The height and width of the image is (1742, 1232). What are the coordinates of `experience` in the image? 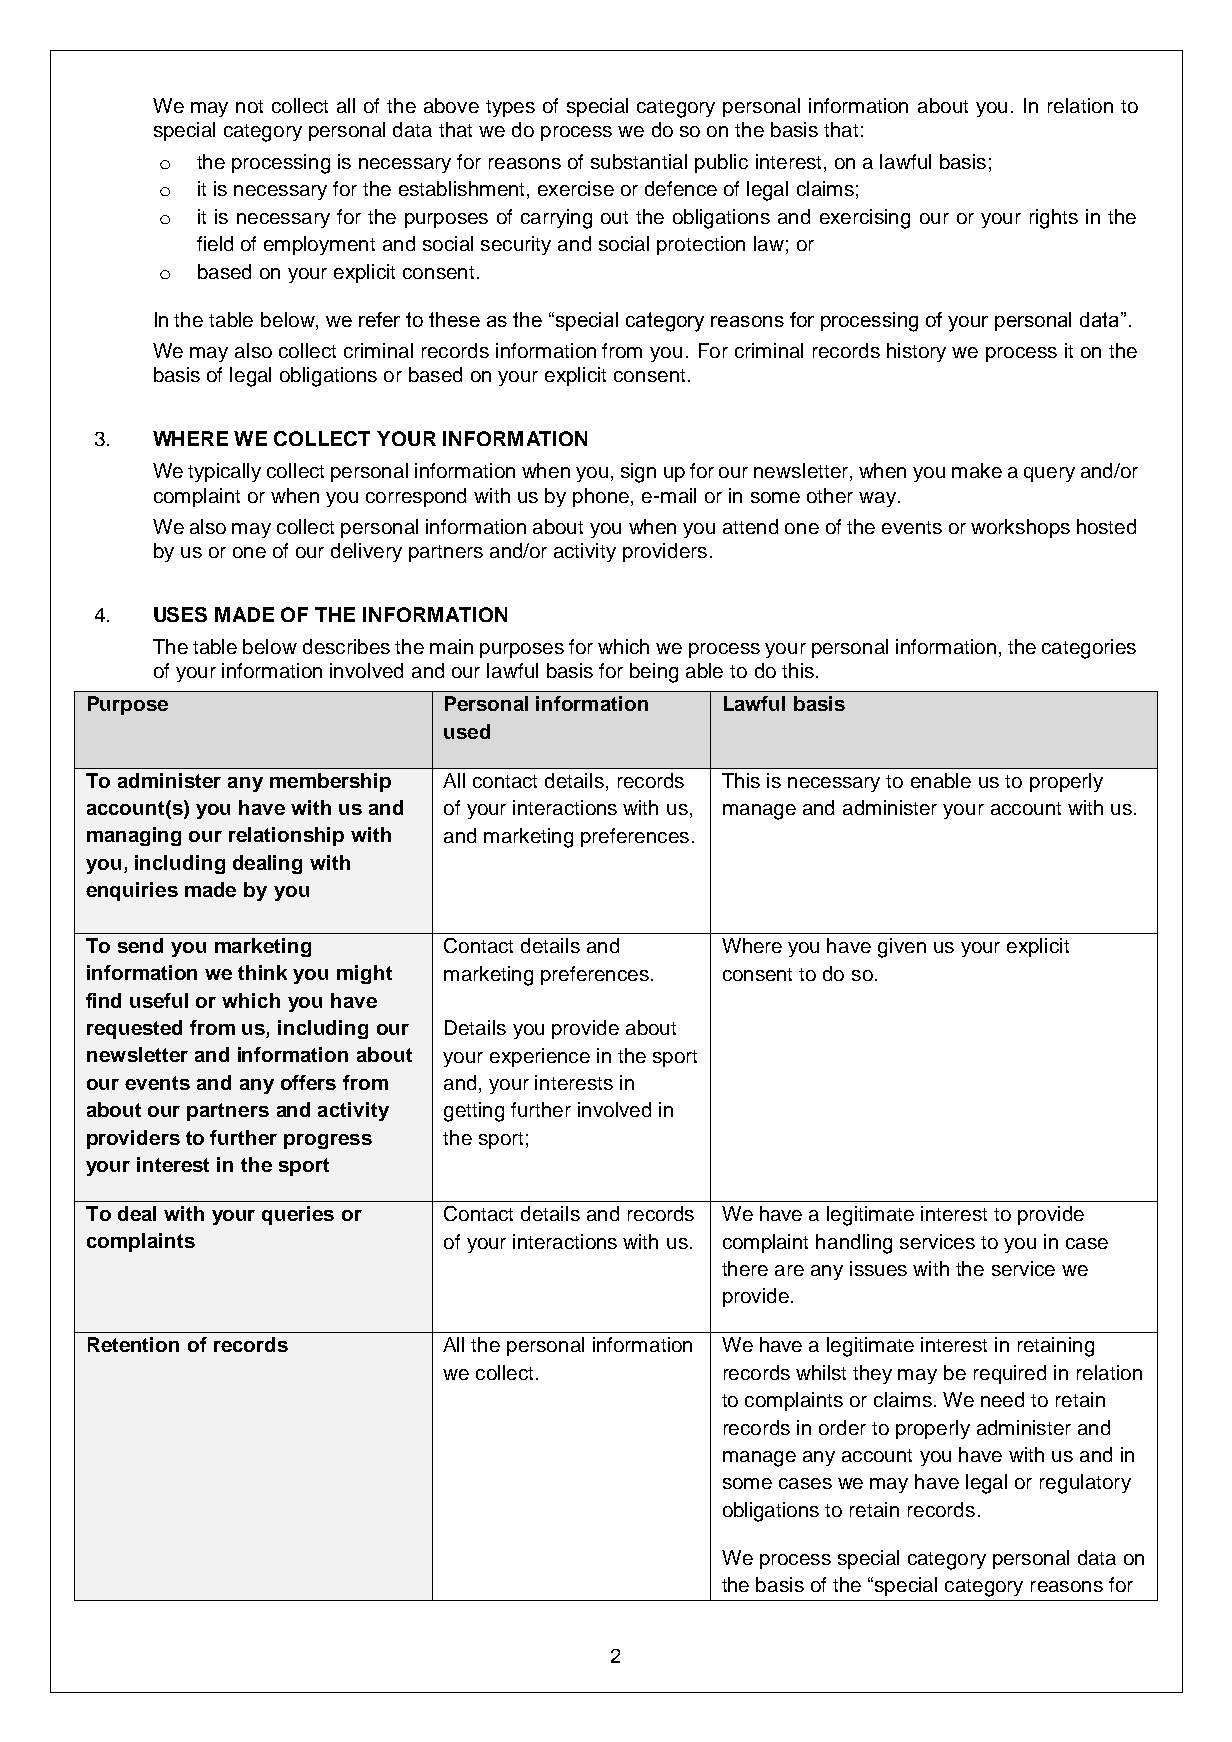 It's located at (540, 1057).
